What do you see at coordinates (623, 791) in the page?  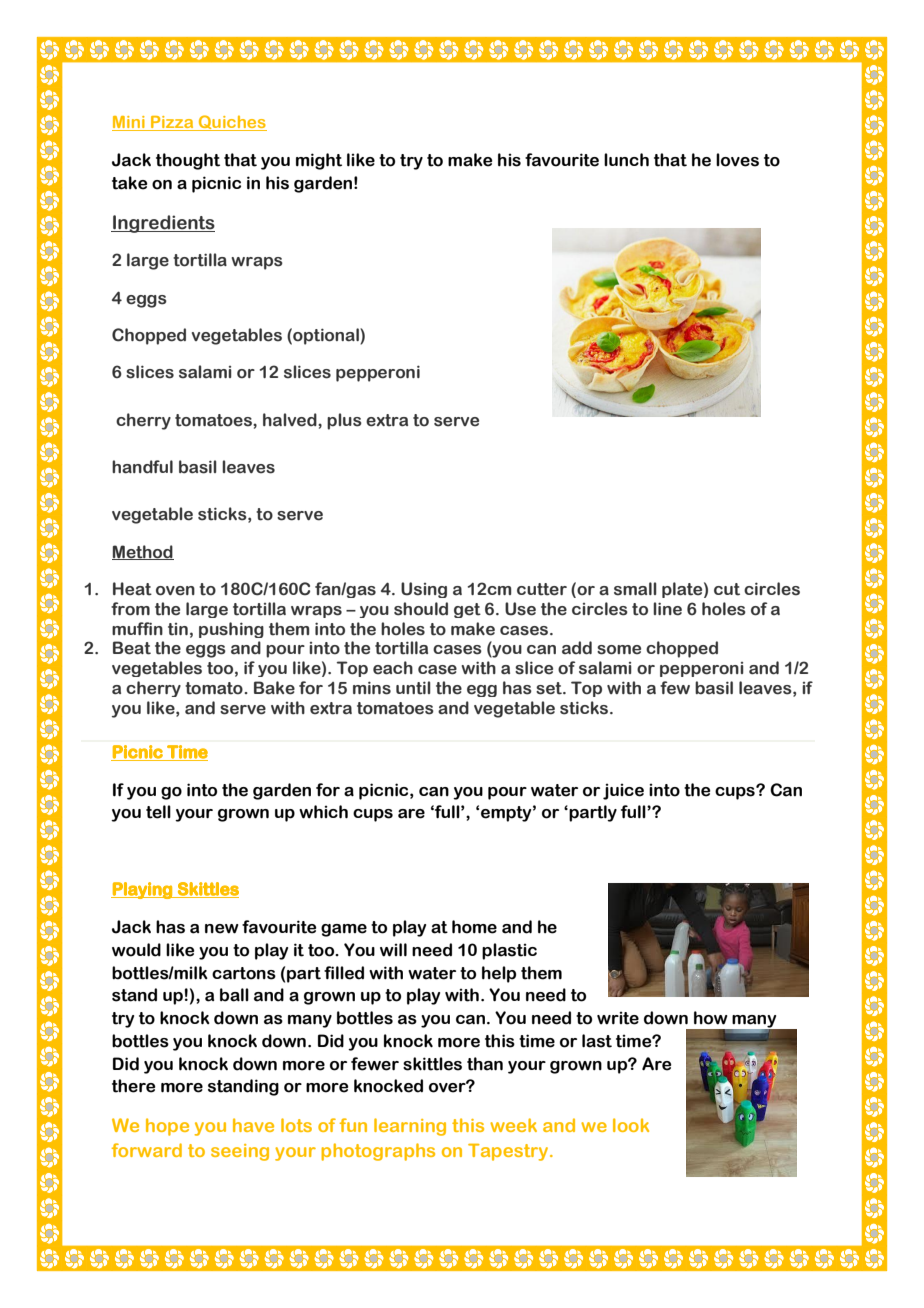 I see `juice` at bounding box center [623, 791].
